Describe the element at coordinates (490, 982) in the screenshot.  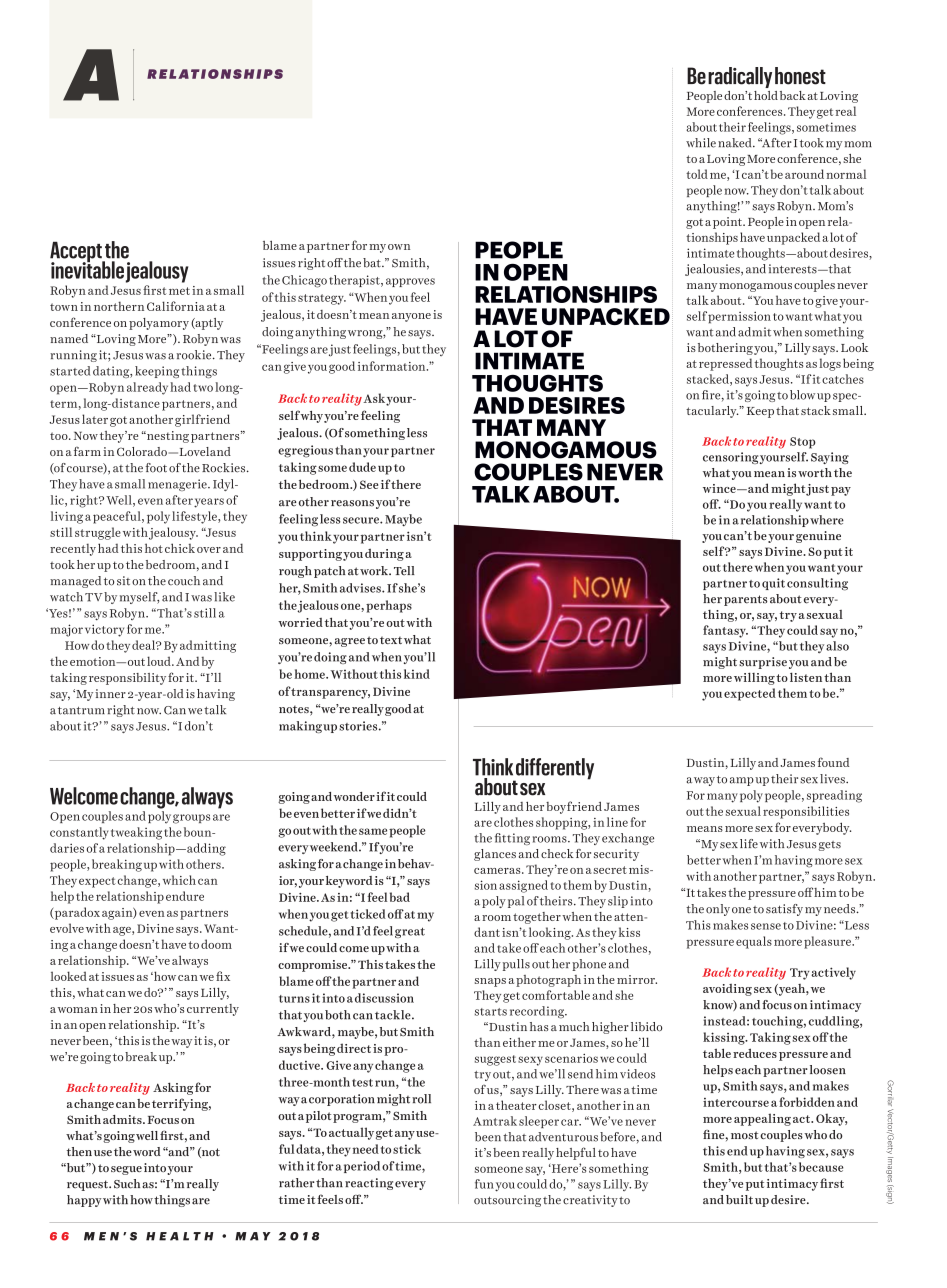
I see `snaps` at that location.
